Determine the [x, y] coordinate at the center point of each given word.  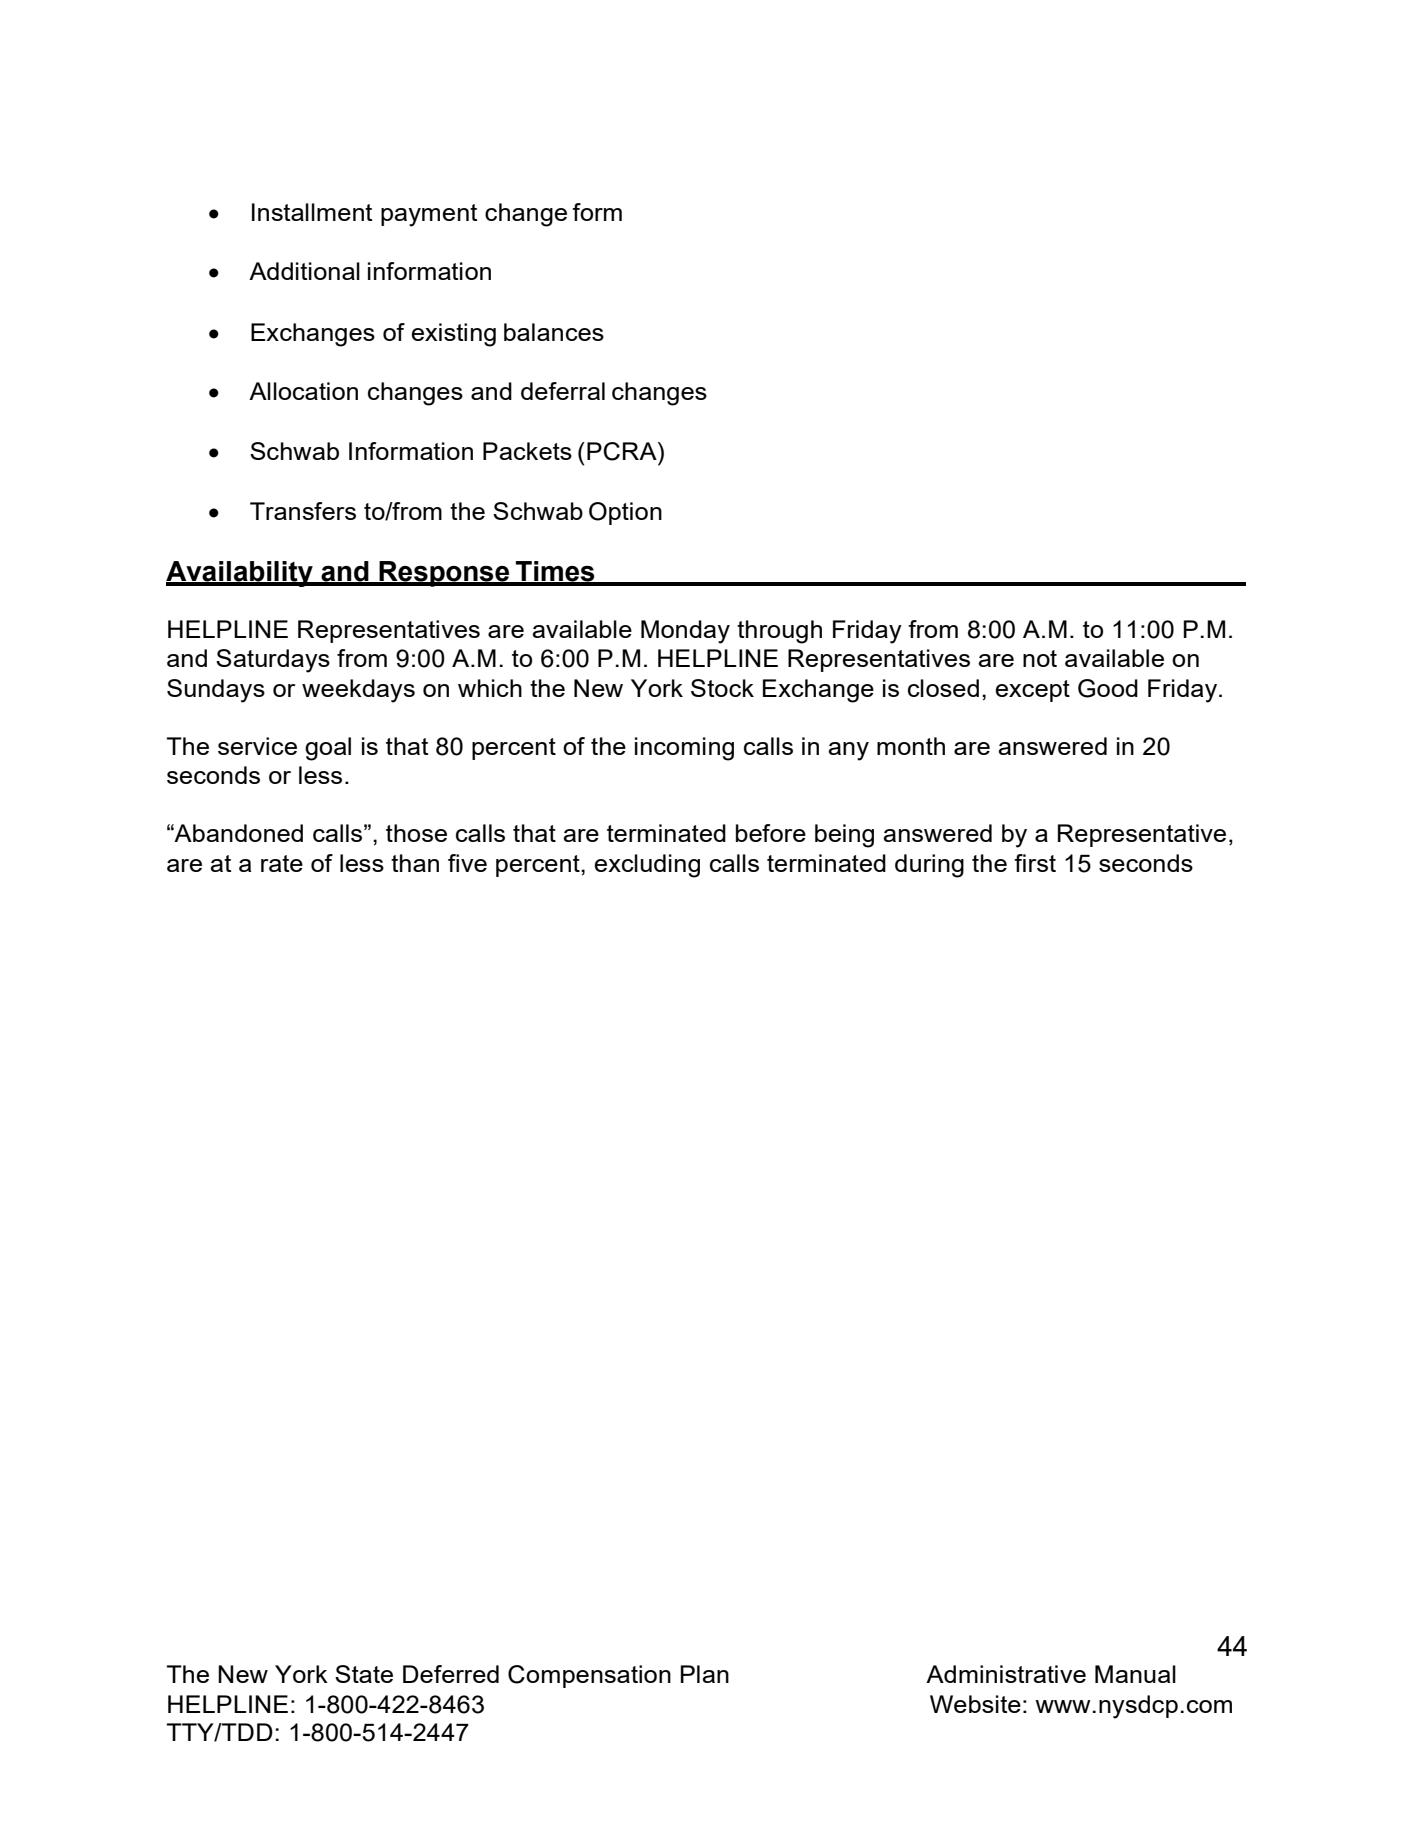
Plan [705, 1674]
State [364, 1674]
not [1040, 658]
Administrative [1006, 1674]
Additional [304, 271]
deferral [563, 391]
